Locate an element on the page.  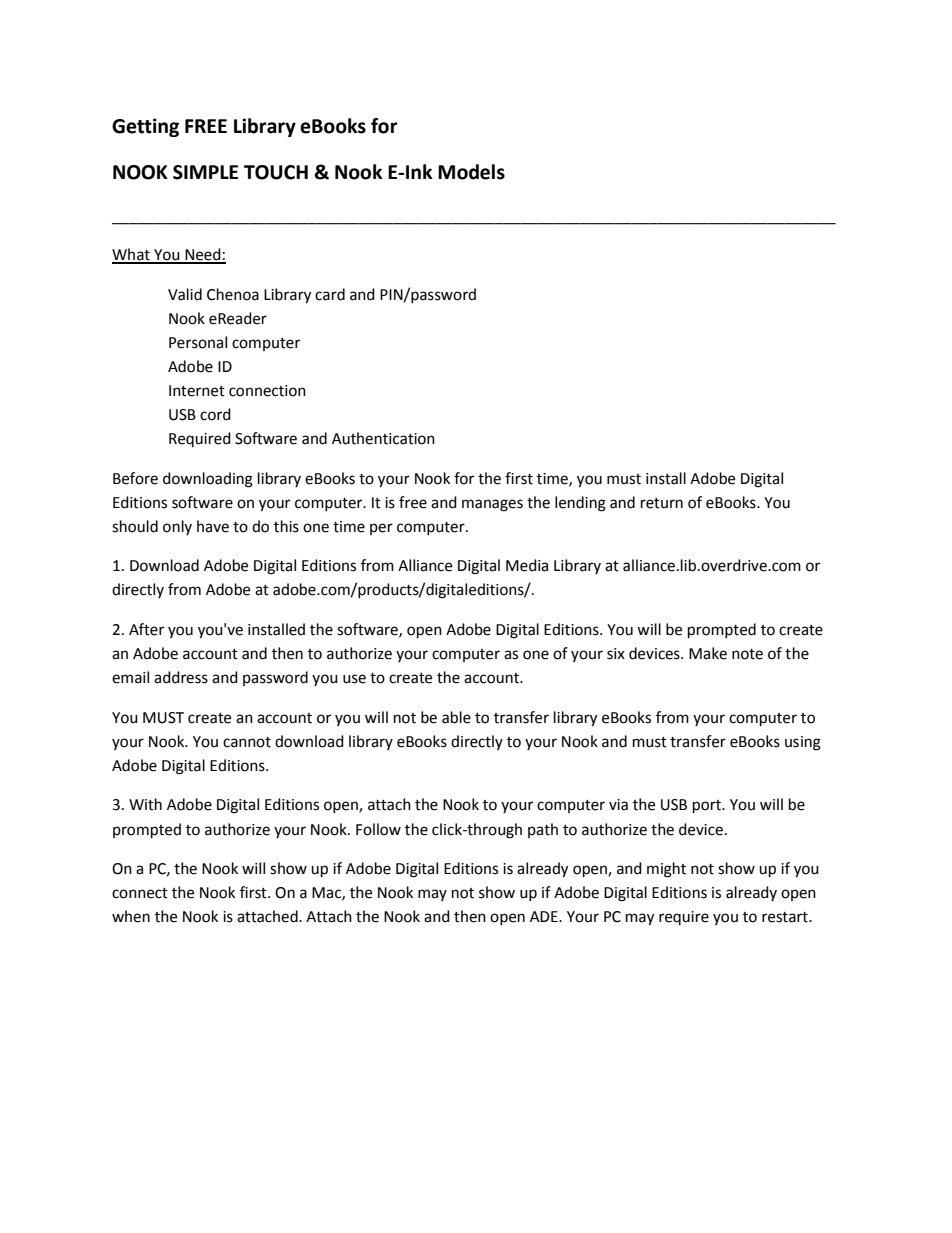
TOUCH is located at coordinates (276, 172).
